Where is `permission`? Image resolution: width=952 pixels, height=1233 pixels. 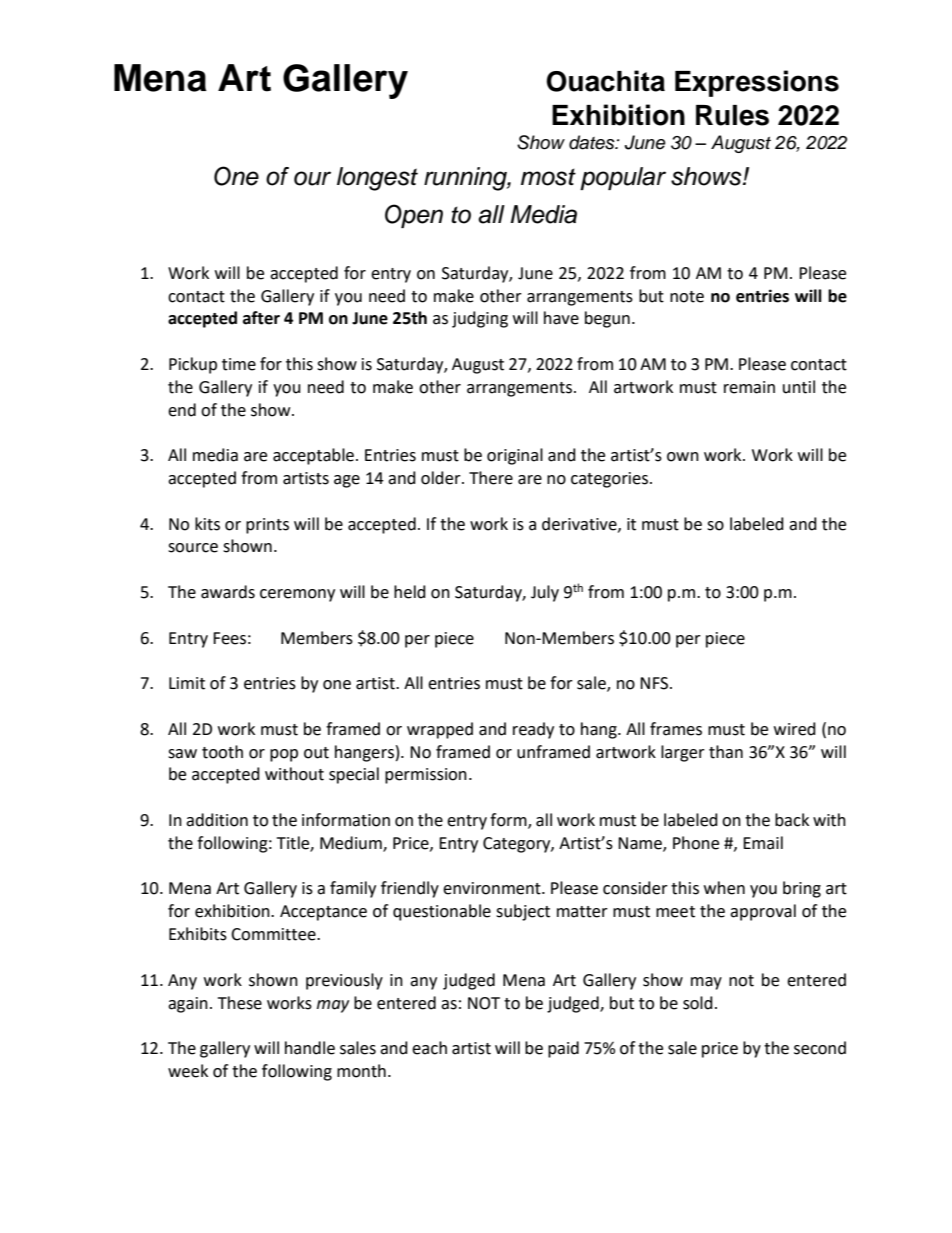 permission is located at coordinates (426, 776).
